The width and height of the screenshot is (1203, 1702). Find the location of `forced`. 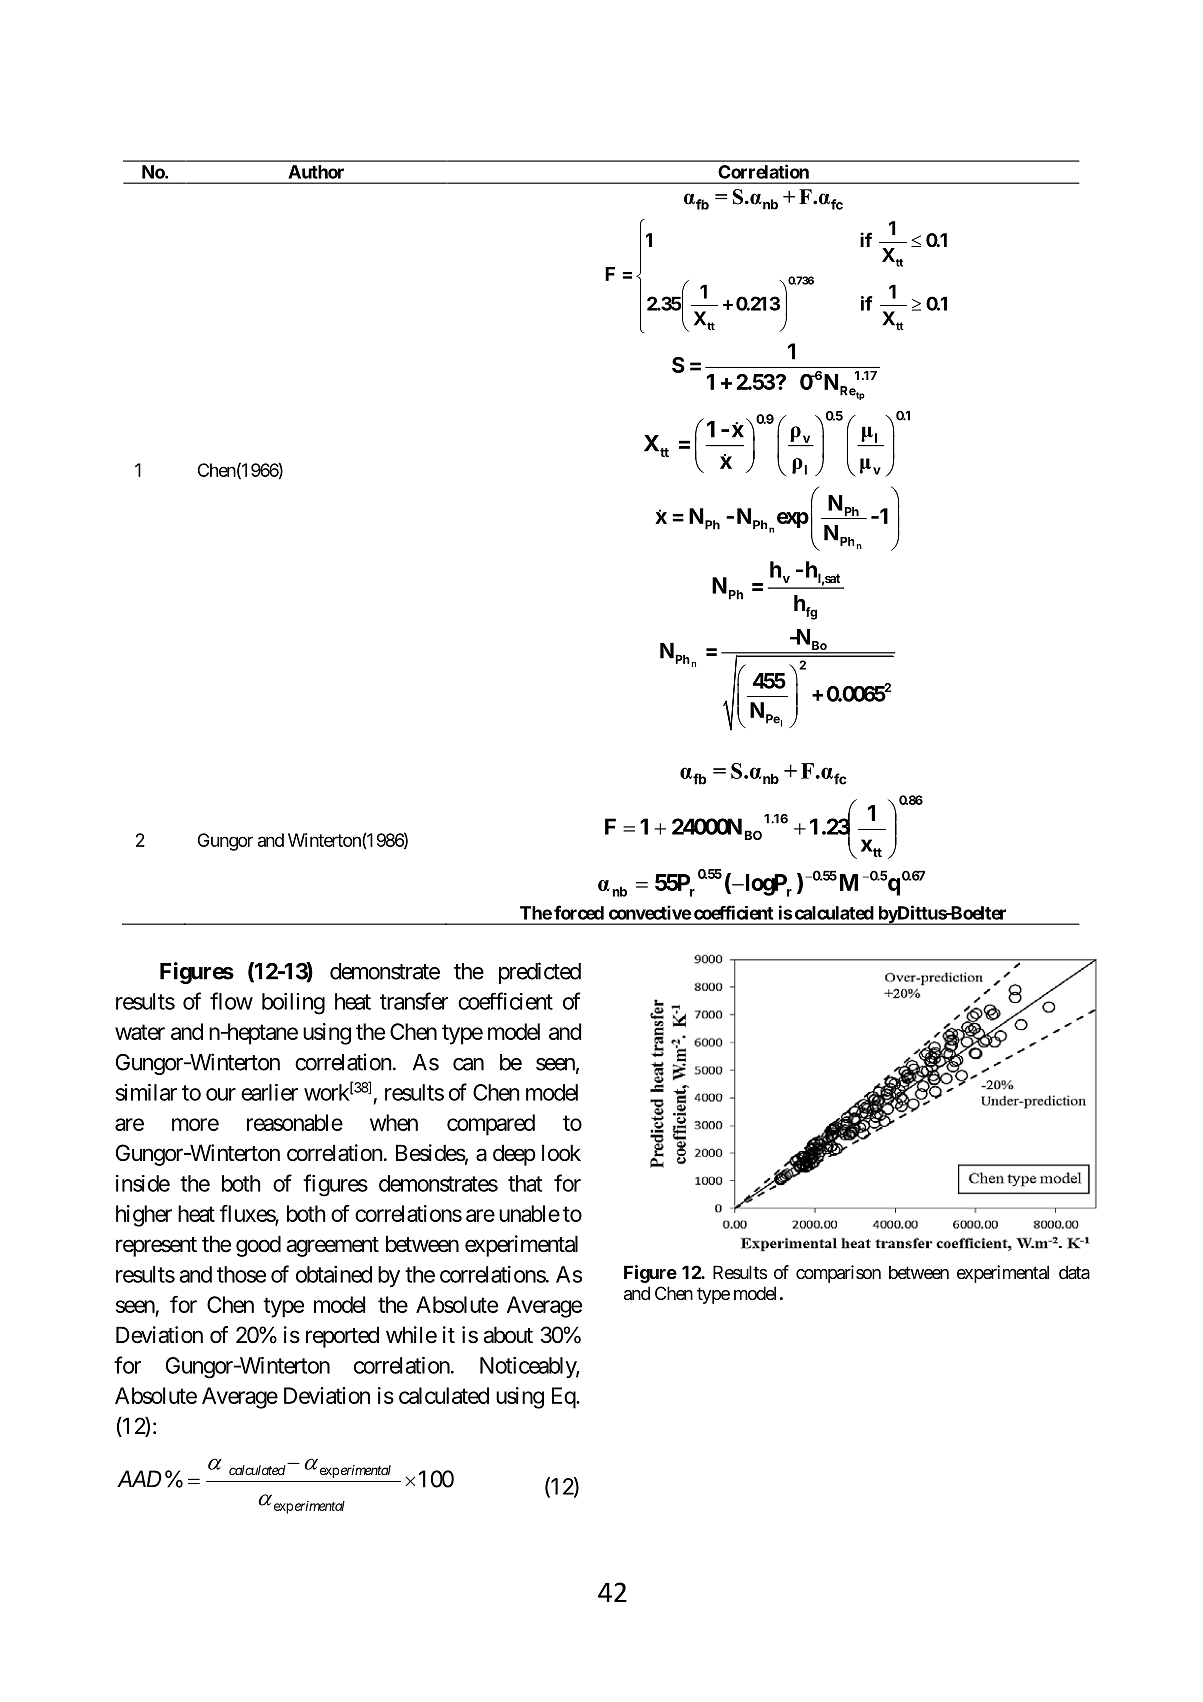

forced is located at coordinates (579, 912).
